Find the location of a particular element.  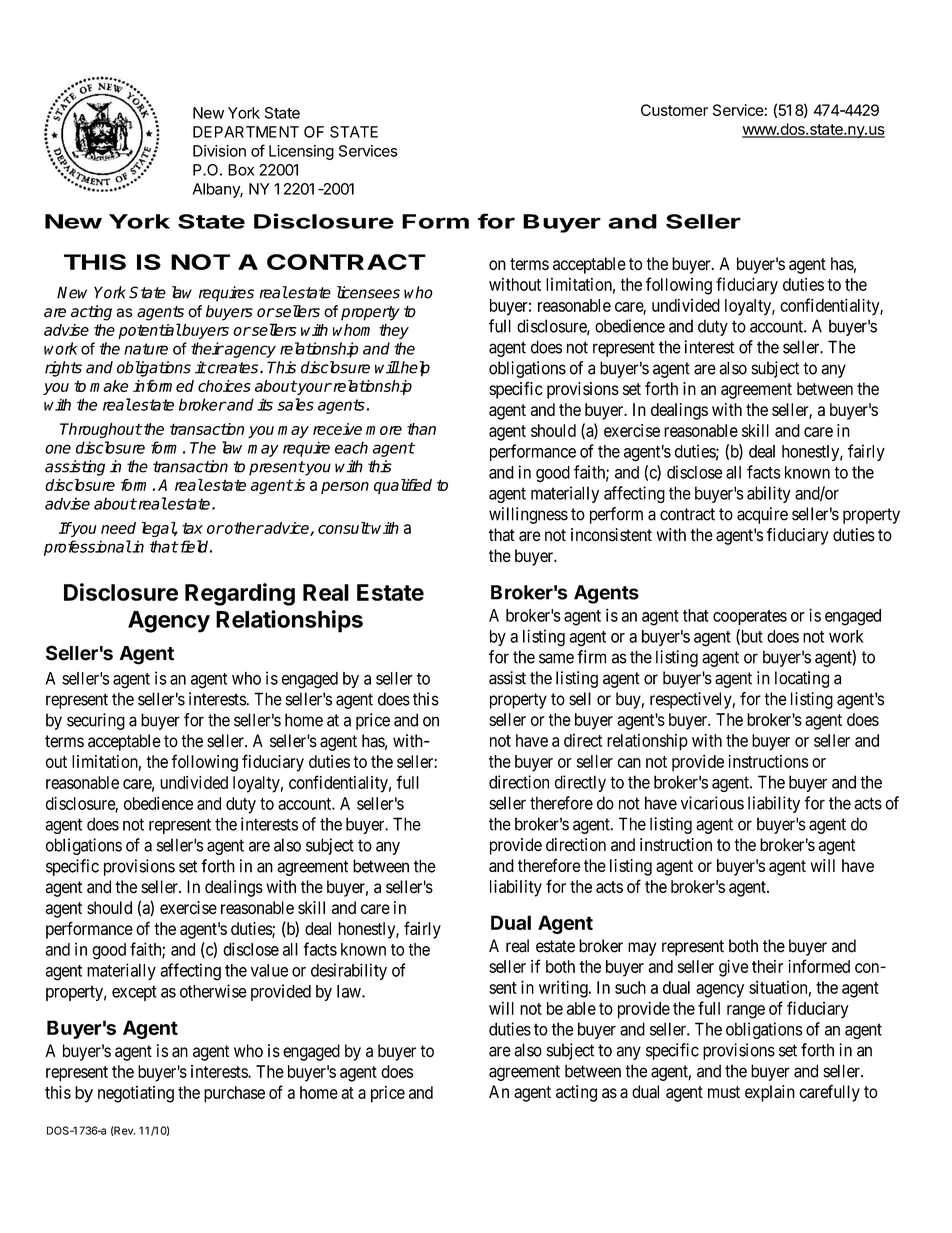

negotiating is located at coordinates (136, 1094).
